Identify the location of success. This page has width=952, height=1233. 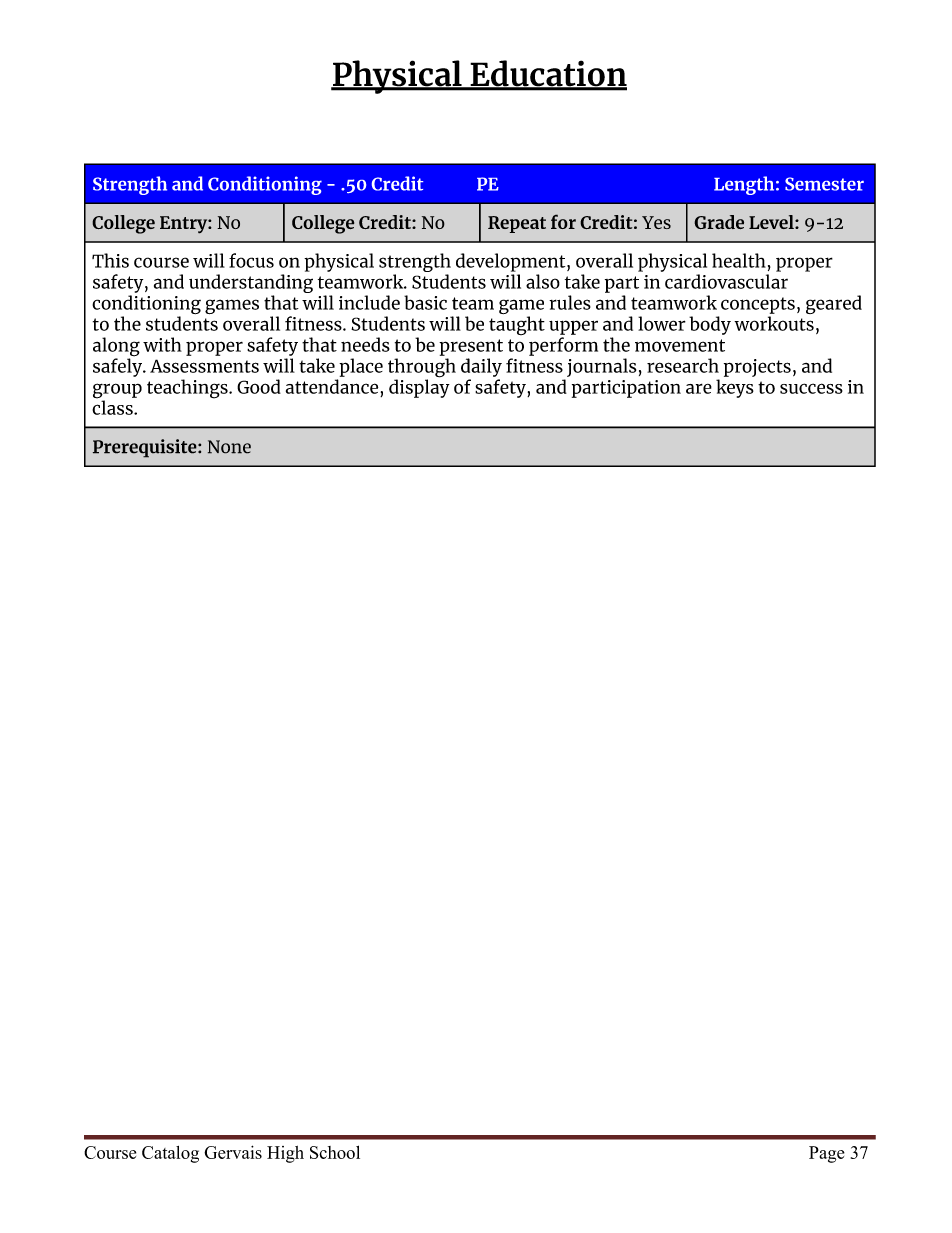
(811, 388).
